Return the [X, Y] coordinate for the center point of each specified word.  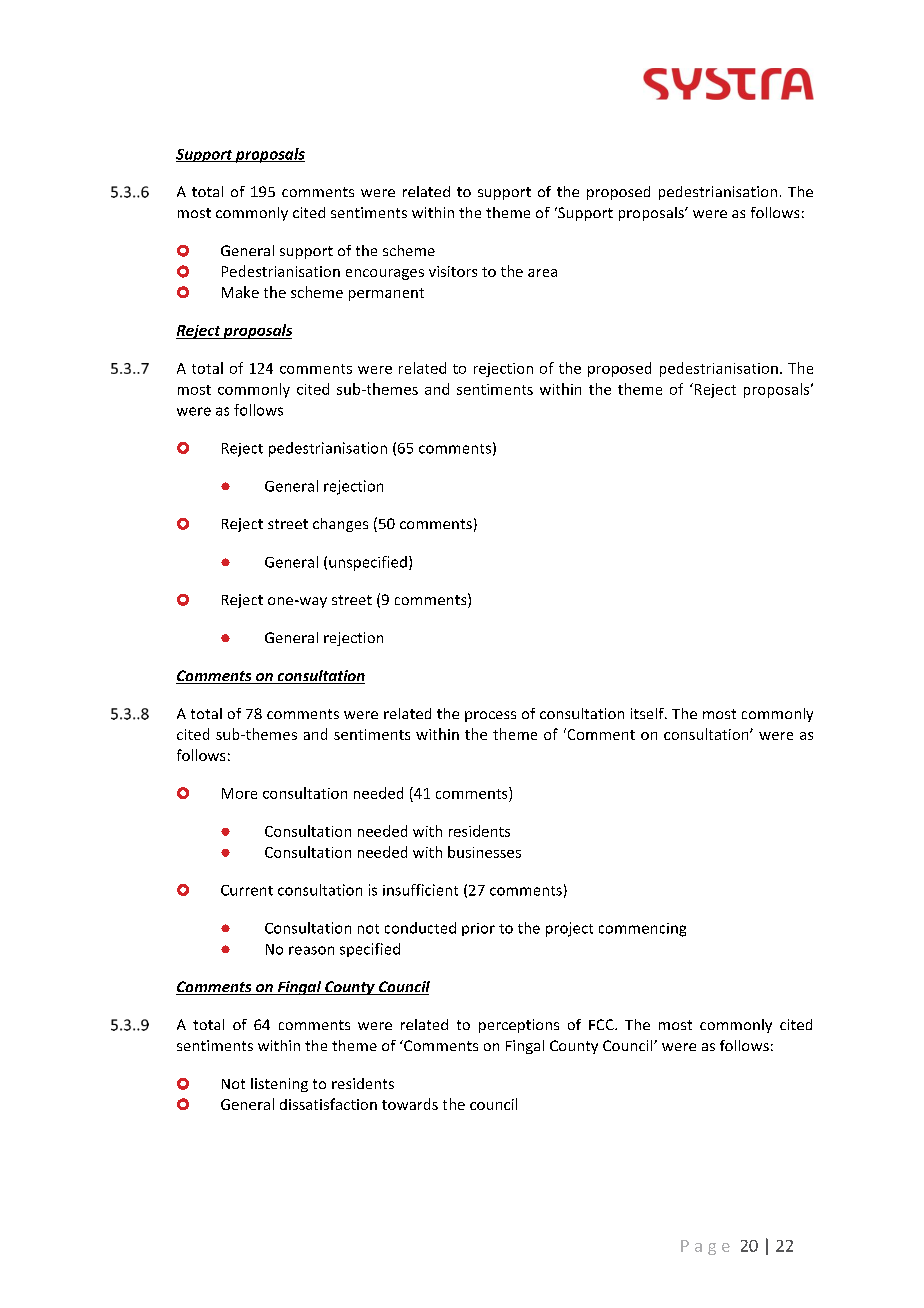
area [542, 273]
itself [648, 713]
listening [279, 1085]
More [239, 793]
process [490, 716]
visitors [453, 271]
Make [240, 292]
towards [410, 1104]
